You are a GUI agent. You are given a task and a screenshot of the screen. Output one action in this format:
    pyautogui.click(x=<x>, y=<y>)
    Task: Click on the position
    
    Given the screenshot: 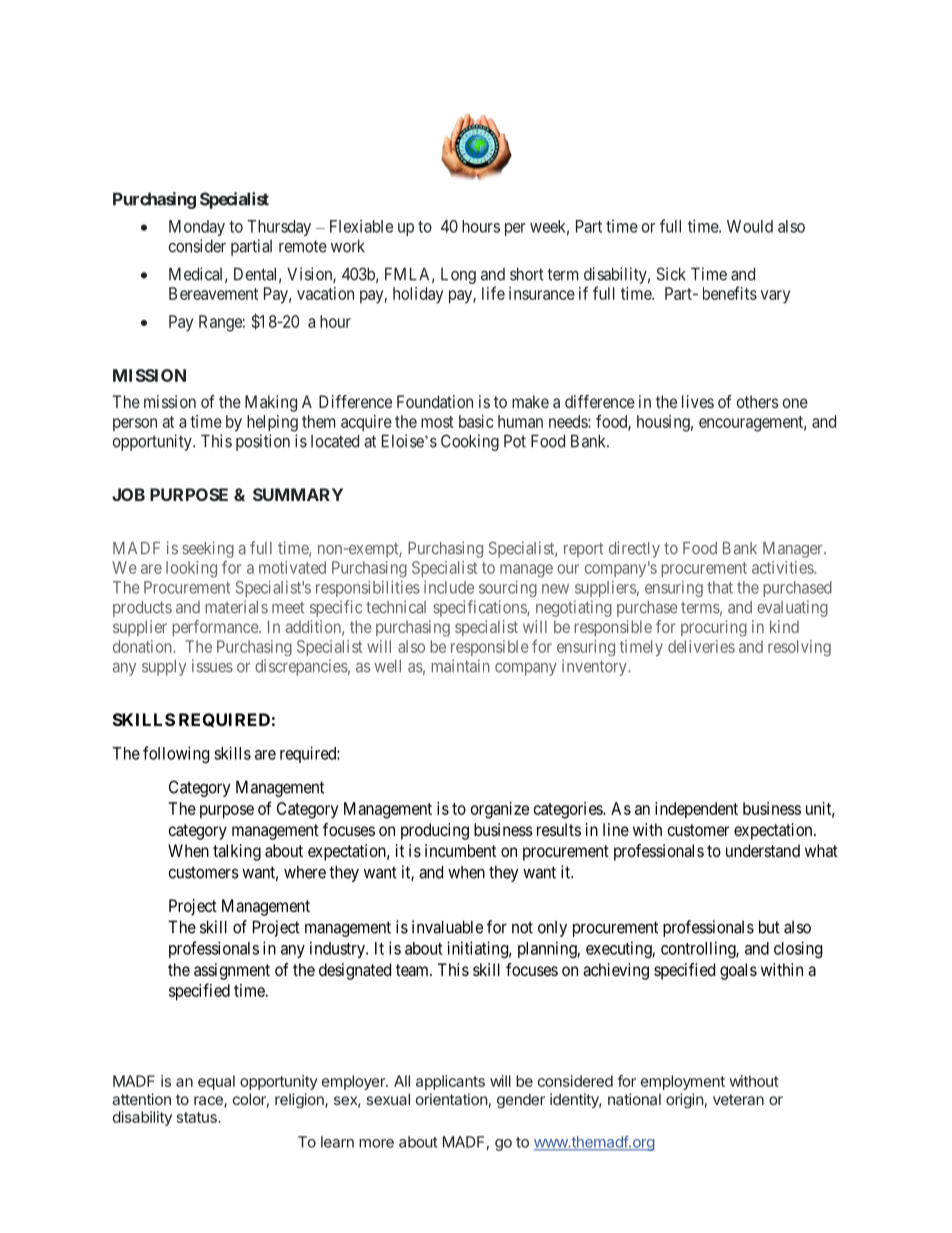 What is the action you would take?
    pyautogui.click(x=263, y=442)
